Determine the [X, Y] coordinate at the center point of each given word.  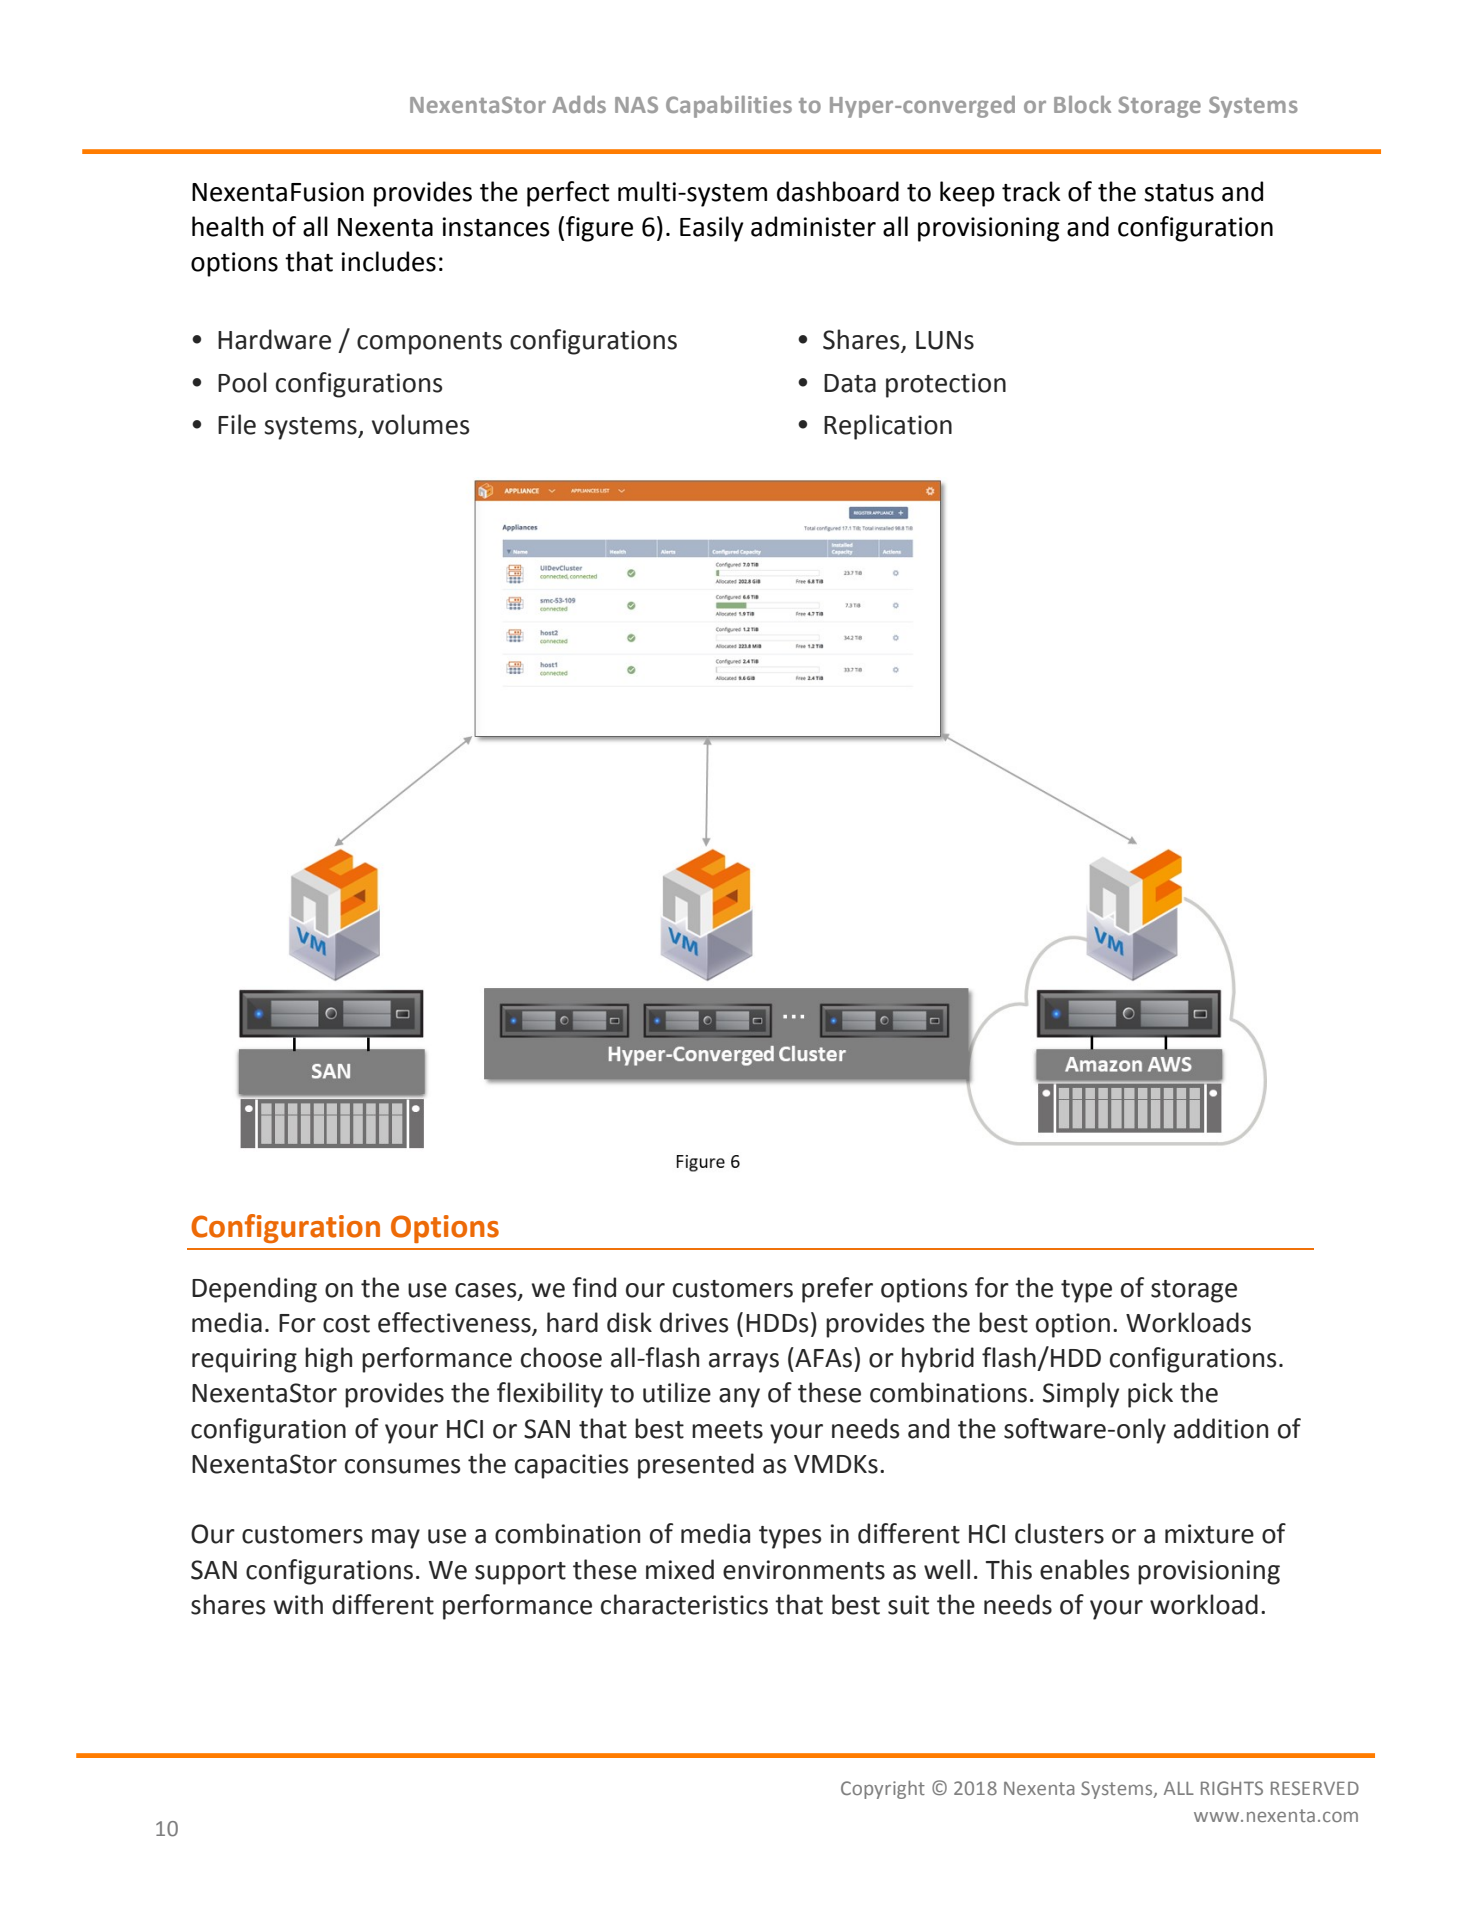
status [1179, 193]
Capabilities [729, 107]
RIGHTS [1232, 1788]
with [298, 1604]
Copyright [883, 1790]
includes [388, 261]
